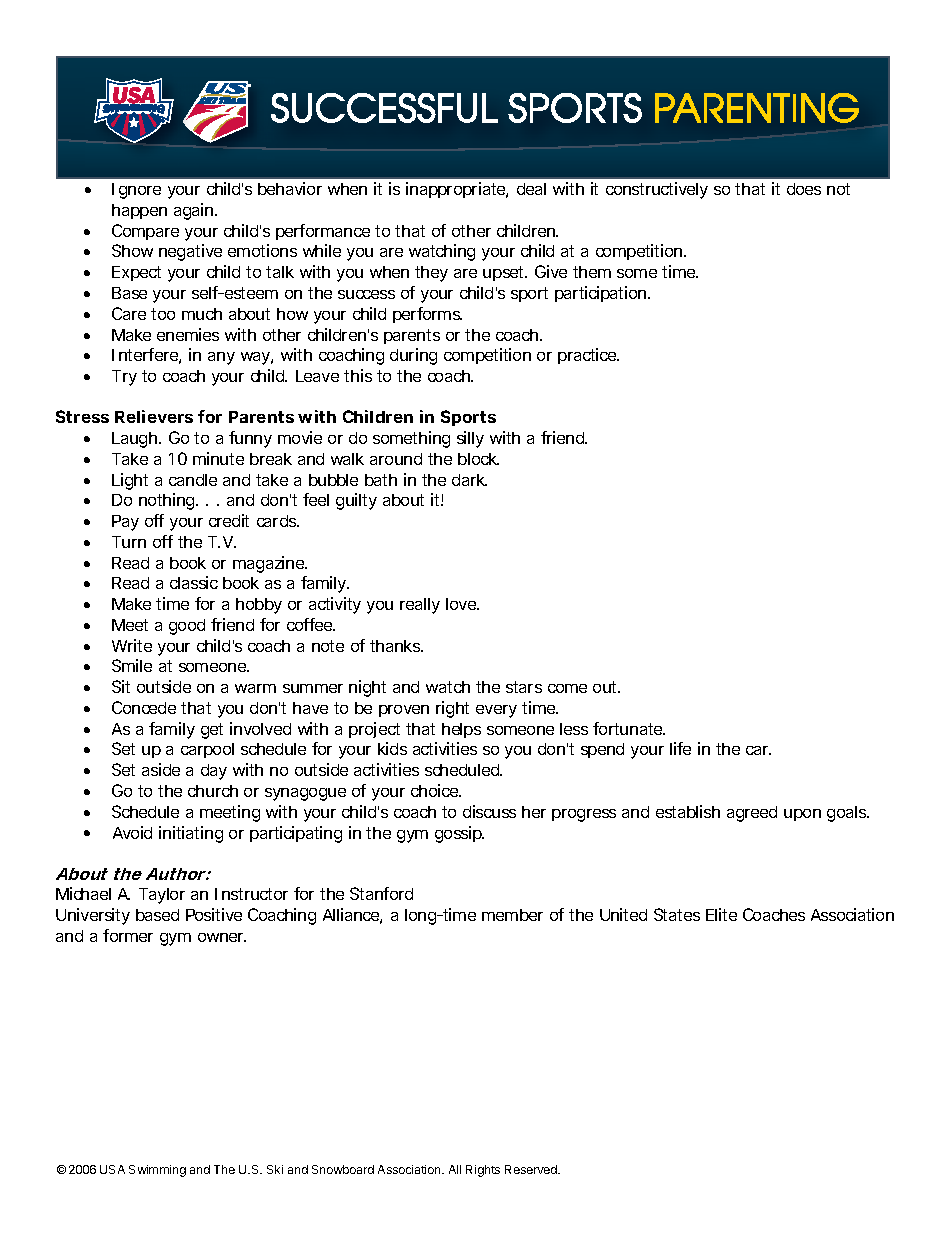  What do you see at coordinates (752, 814) in the screenshot?
I see `agreed` at bounding box center [752, 814].
